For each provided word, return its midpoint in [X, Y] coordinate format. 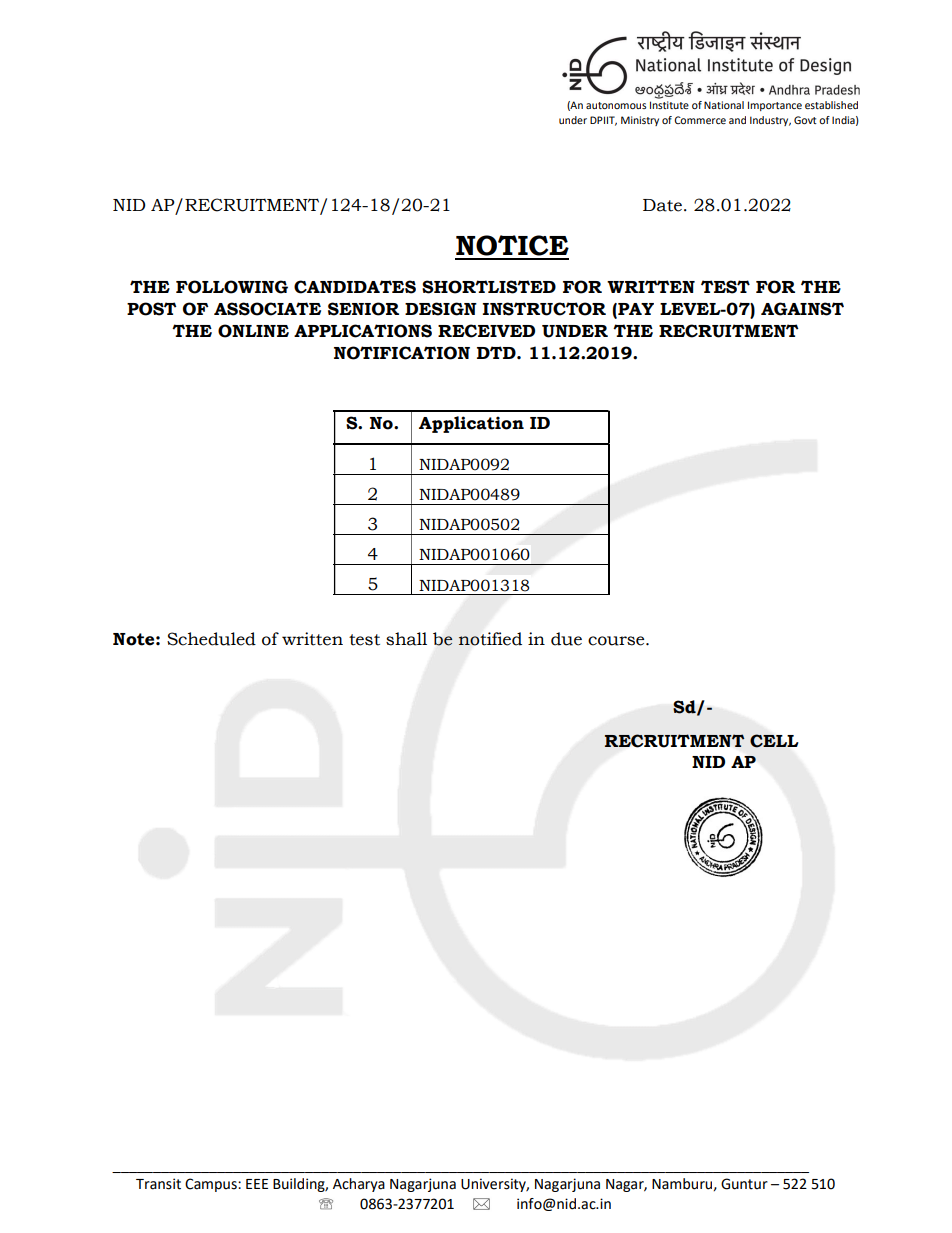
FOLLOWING [232, 287]
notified [490, 639]
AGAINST [802, 309]
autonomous [616, 105]
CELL [774, 741]
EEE [257, 1184]
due [566, 639]
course [617, 641]
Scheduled [211, 639]
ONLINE [253, 331]
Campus [212, 1185]
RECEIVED [486, 331]
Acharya [359, 1185]
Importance [775, 106]
